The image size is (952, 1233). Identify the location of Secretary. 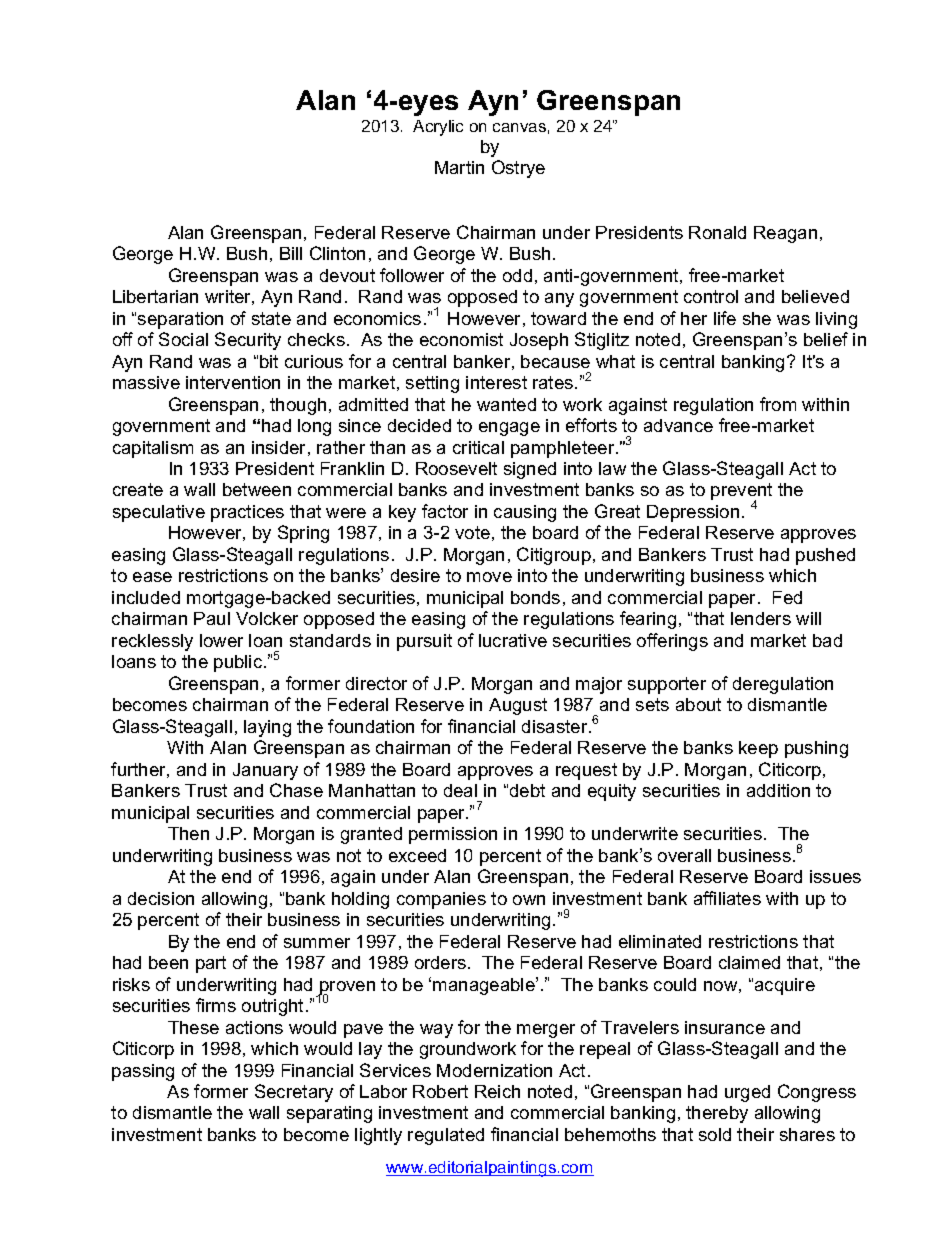
(294, 1093).
